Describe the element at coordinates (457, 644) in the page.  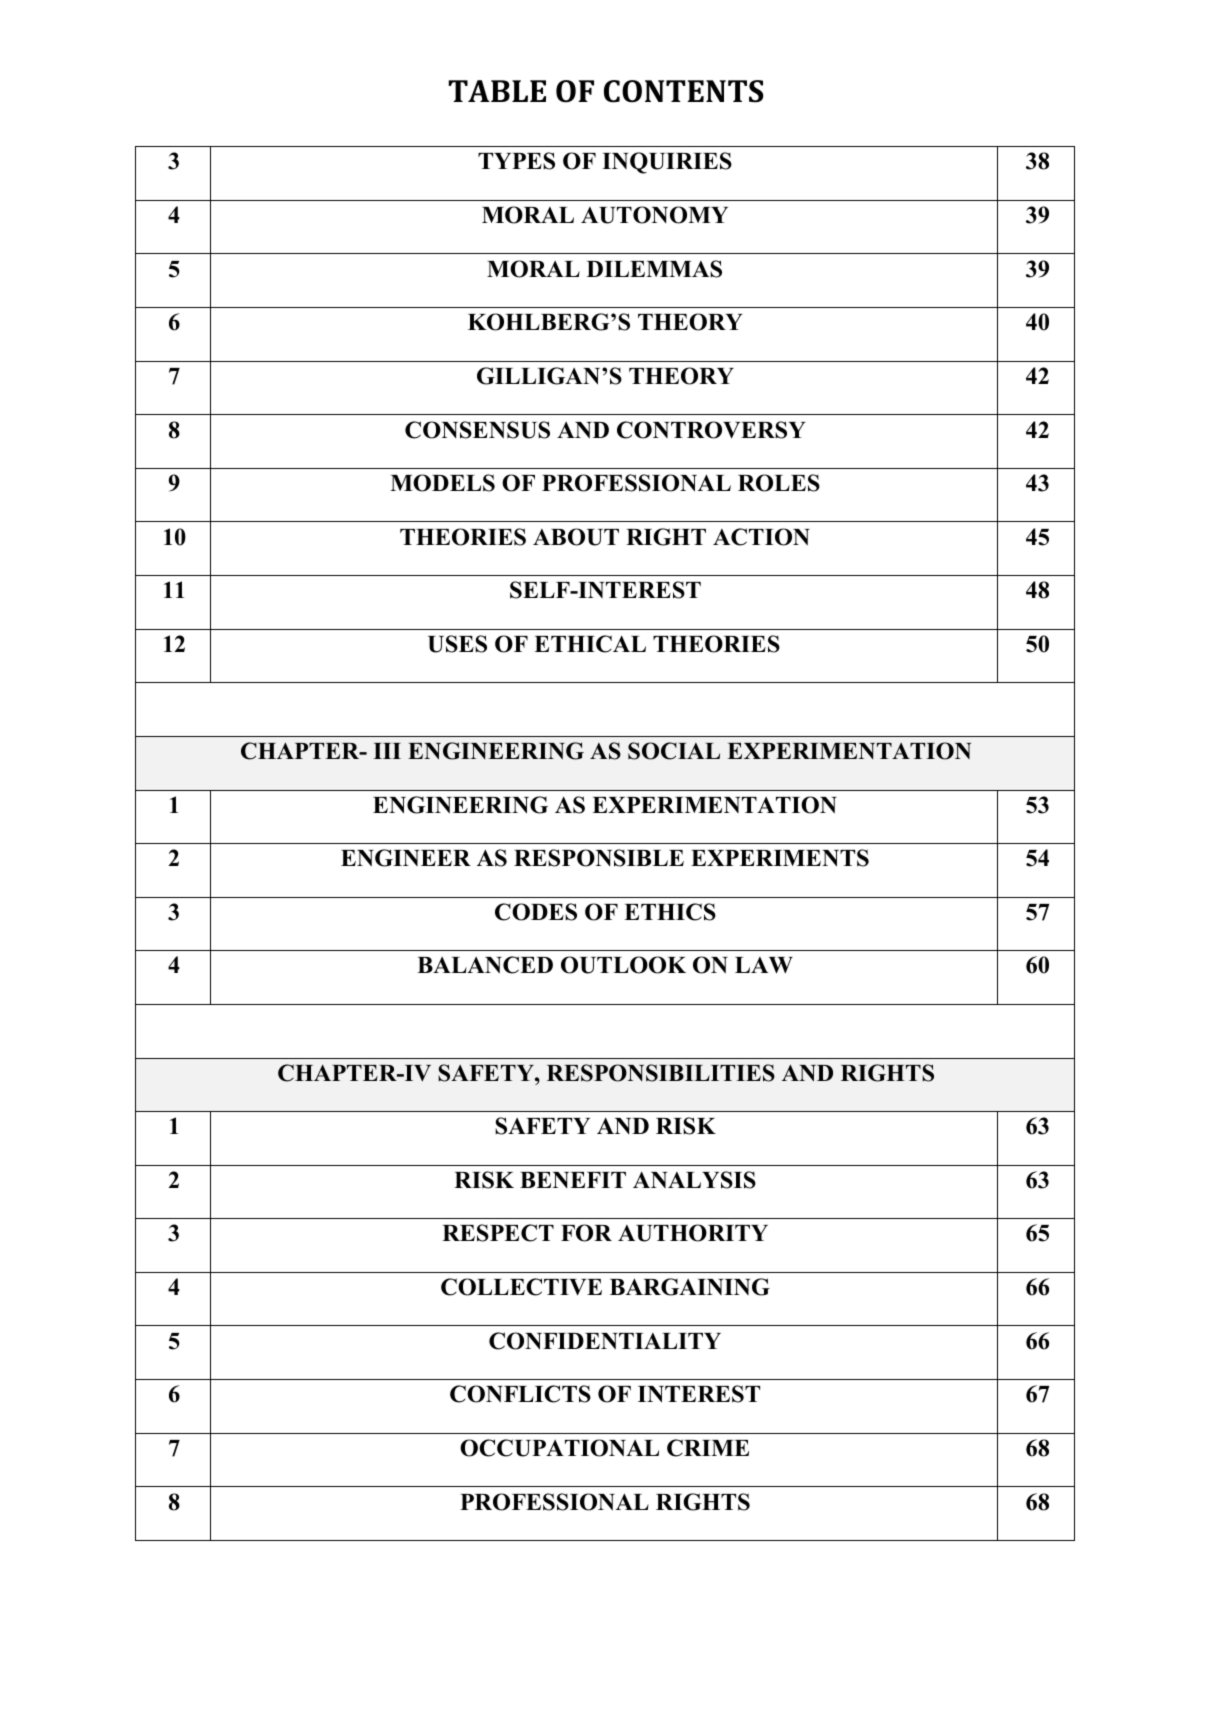
I see `USES` at that location.
